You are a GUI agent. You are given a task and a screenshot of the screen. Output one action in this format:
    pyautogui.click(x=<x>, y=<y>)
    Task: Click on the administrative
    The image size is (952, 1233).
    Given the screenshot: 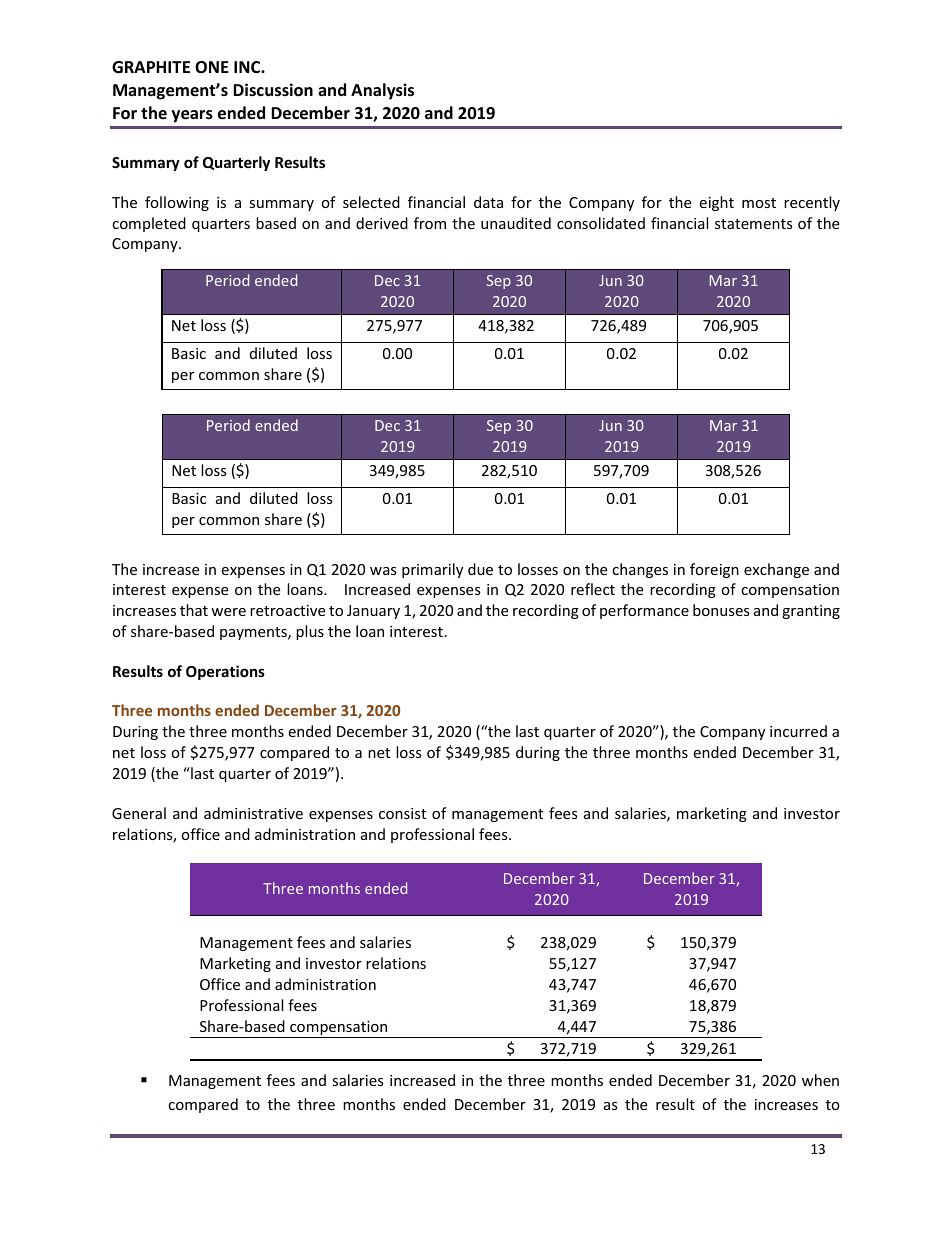 What is the action you would take?
    pyautogui.click(x=253, y=813)
